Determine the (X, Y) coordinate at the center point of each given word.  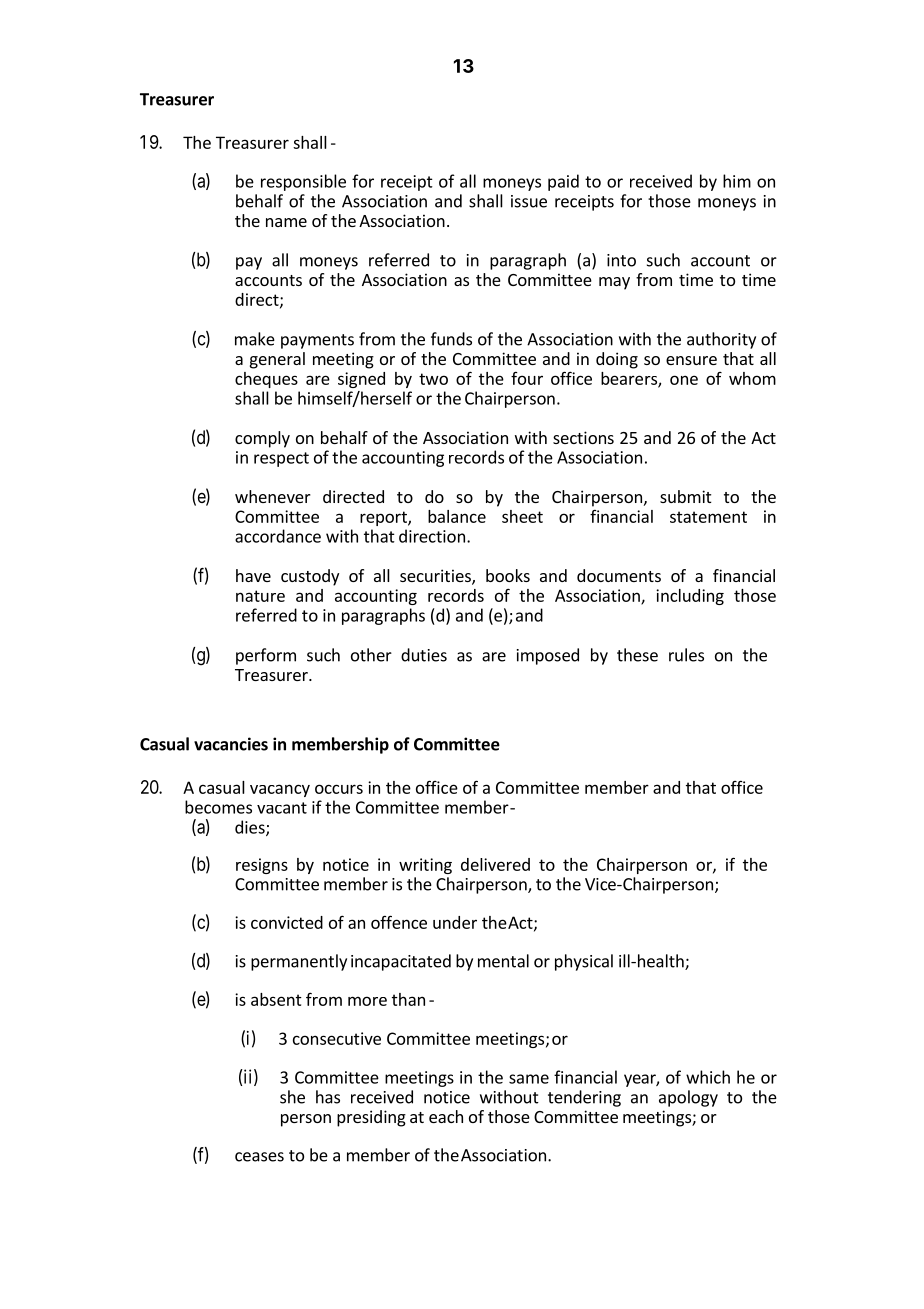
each (446, 1116)
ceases (259, 1157)
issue (529, 201)
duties (424, 655)
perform (266, 656)
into (621, 260)
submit (685, 496)
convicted (287, 922)
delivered (495, 864)
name (286, 222)
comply (262, 439)
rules (686, 655)
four (527, 378)
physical (584, 962)
